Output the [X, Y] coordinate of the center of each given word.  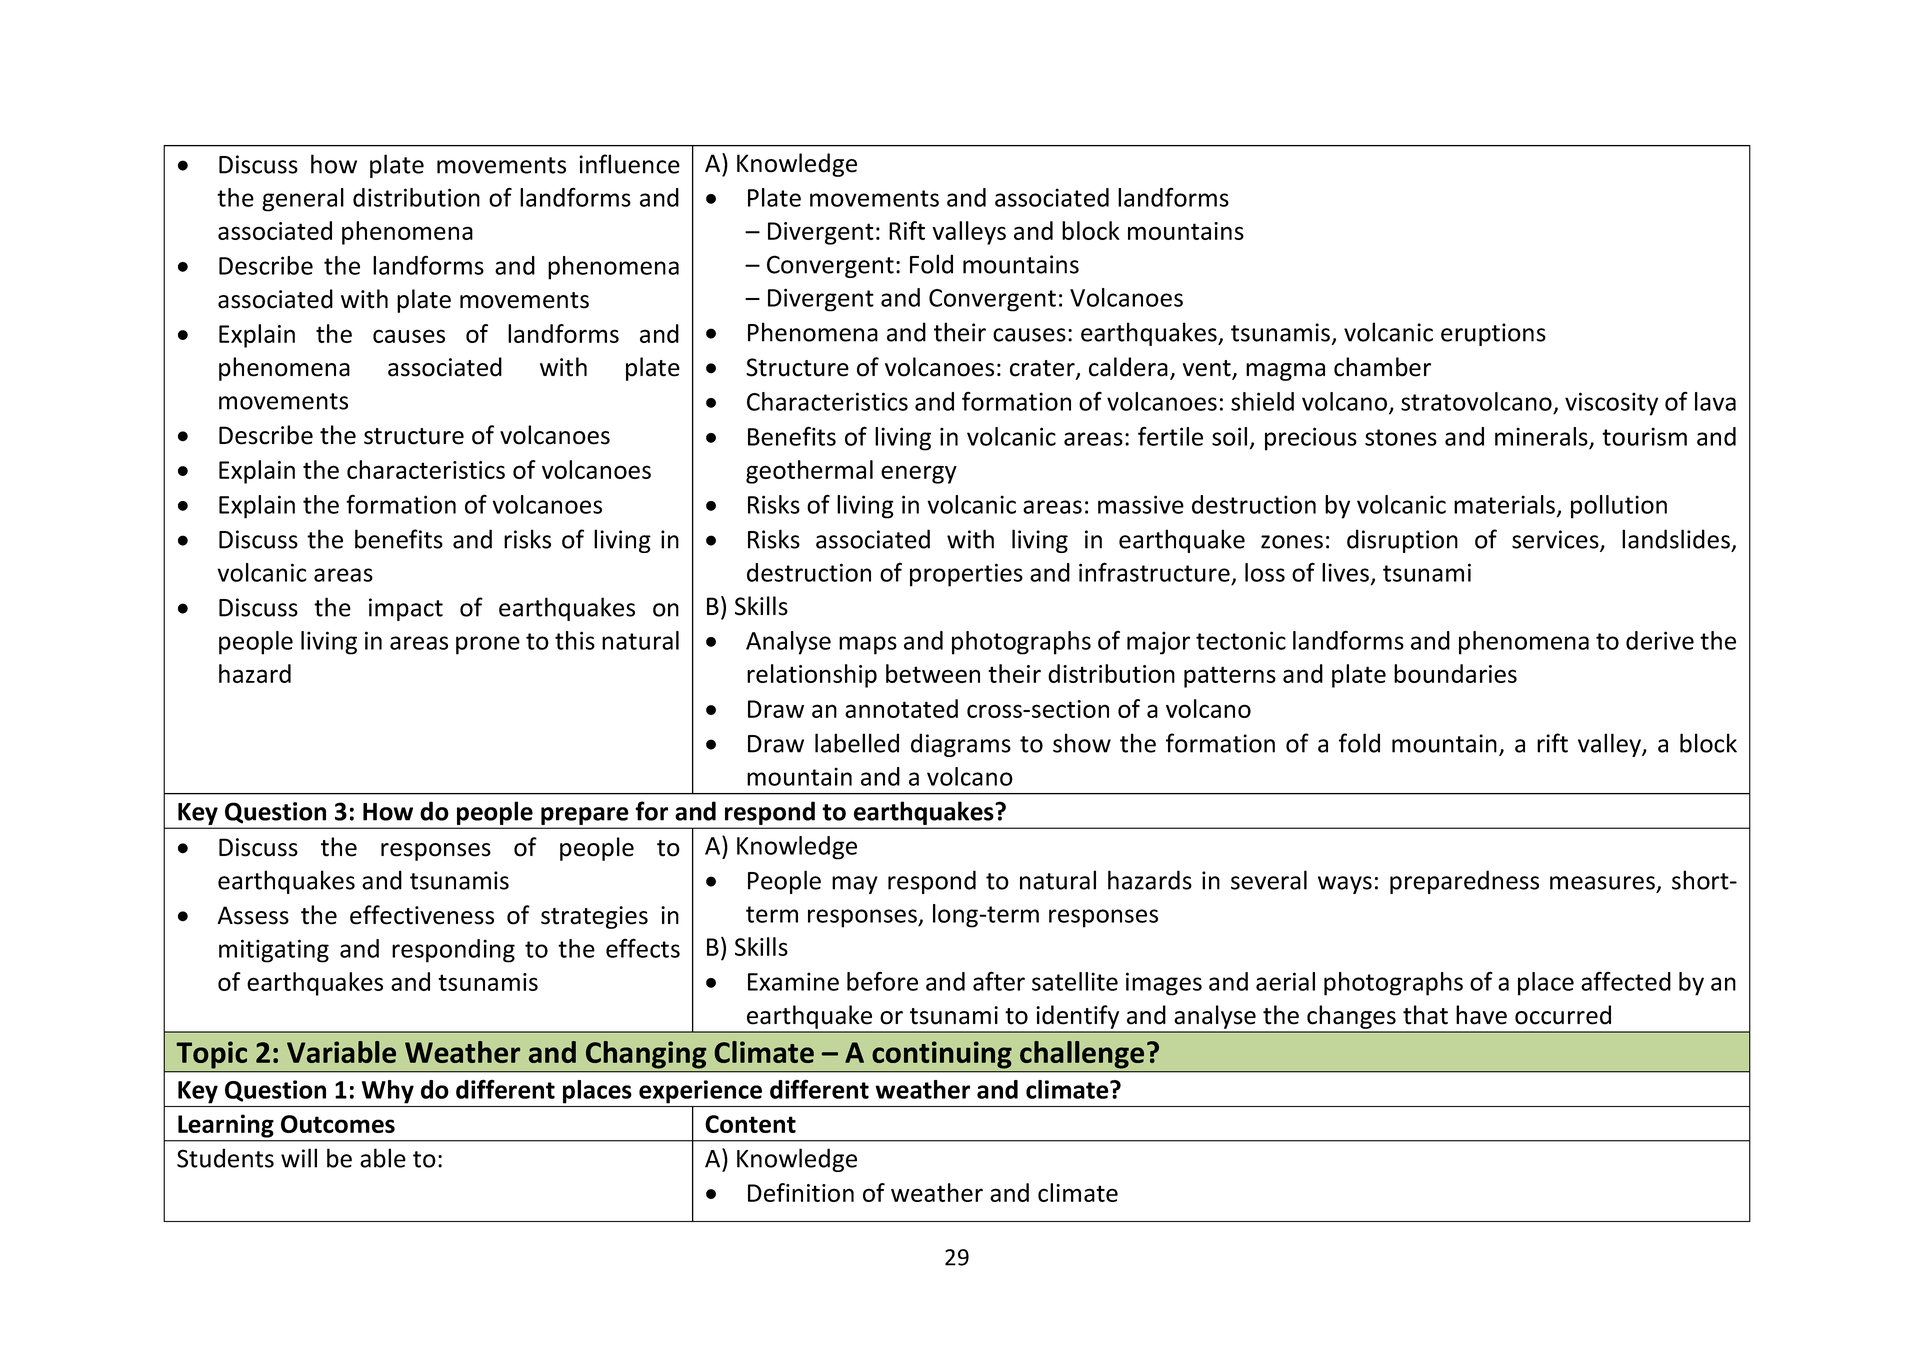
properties [966, 575]
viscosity [1611, 404]
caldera [1128, 367]
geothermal [809, 472]
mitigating [274, 951]
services [1556, 540]
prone [488, 645]
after [999, 981]
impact [406, 609]
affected [1626, 981]
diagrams [961, 745]
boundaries [1455, 673]
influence [629, 164]
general [303, 200]
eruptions [1493, 334]
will [299, 1158]
